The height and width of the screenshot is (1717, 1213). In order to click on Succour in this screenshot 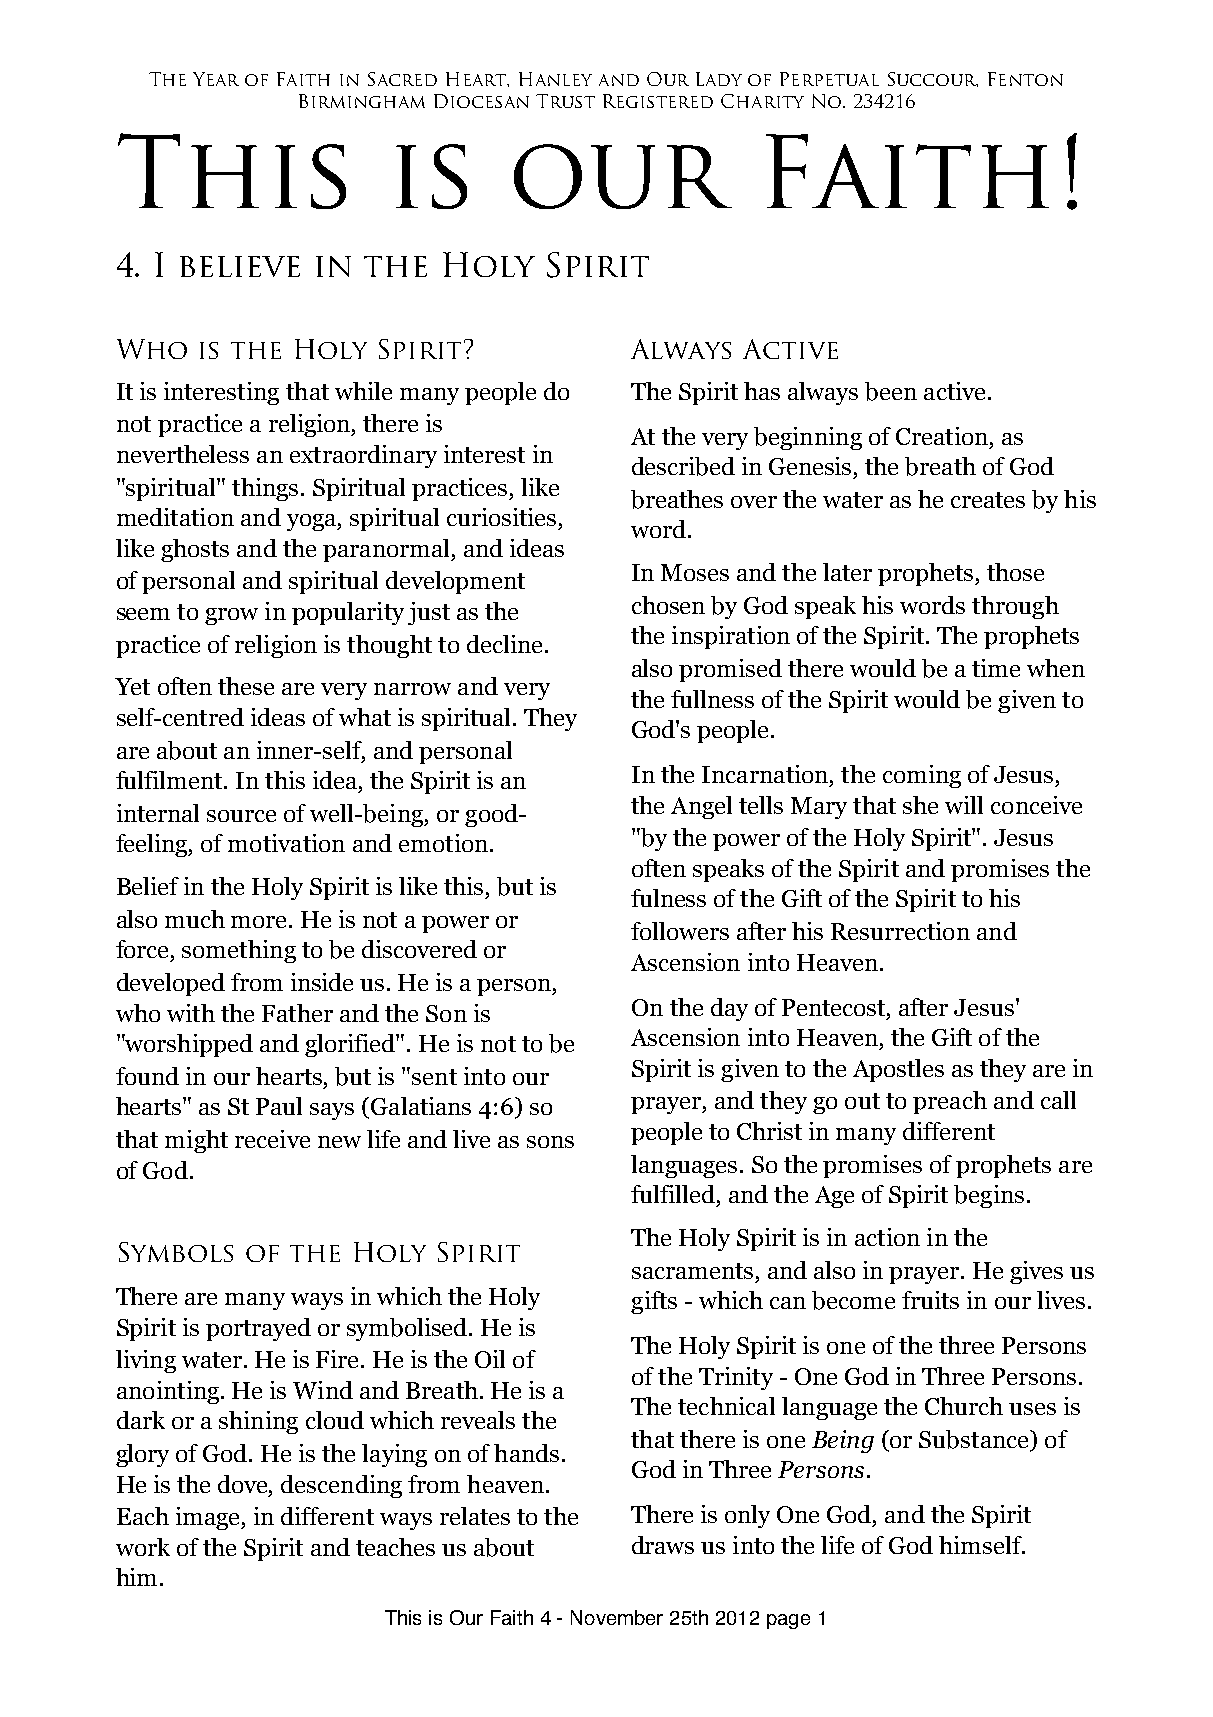, I will do `click(933, 79)`.
